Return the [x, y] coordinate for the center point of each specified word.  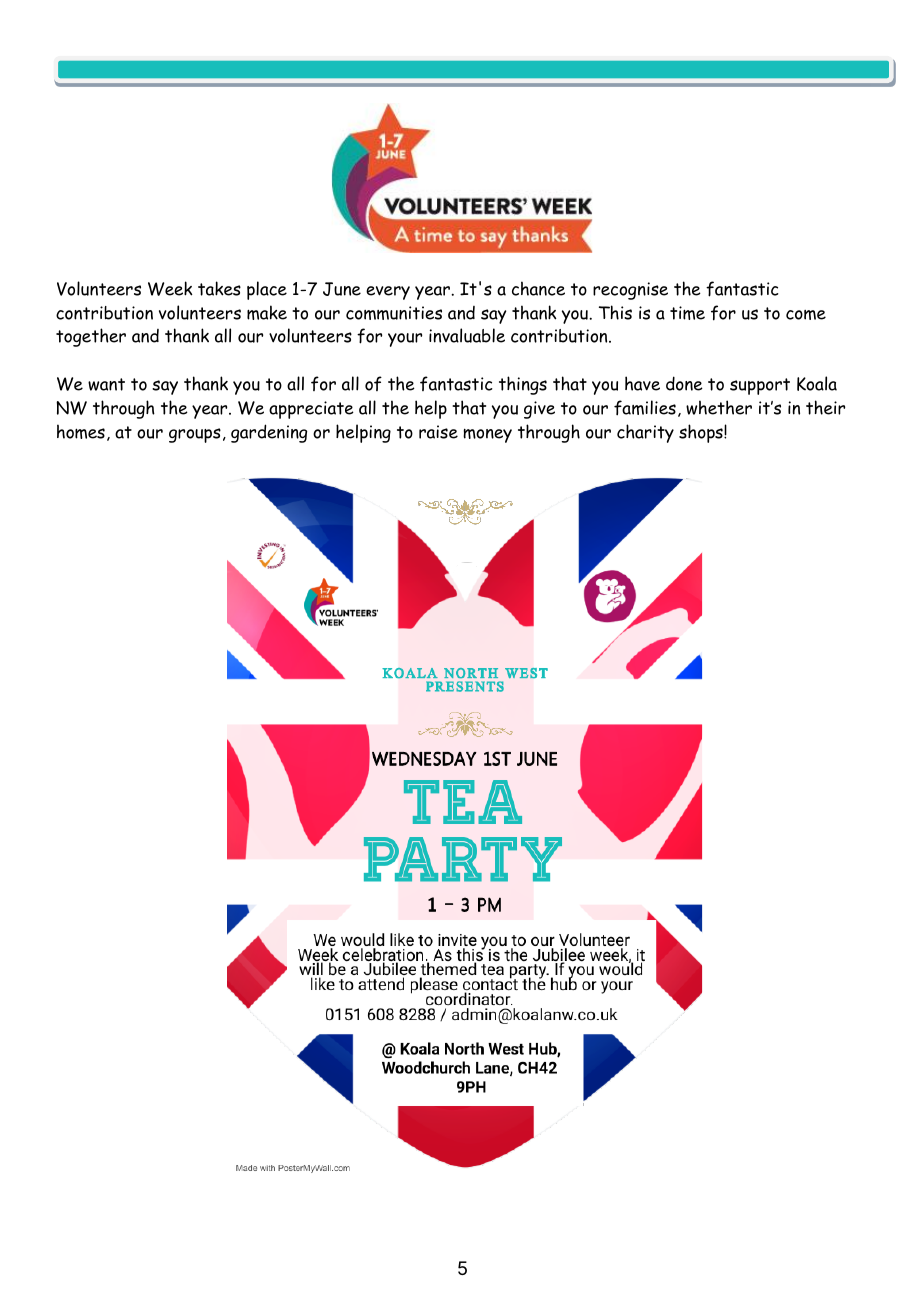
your [405, 340]
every [388, 293]
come [806, 315]
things [523, 385]
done [684, 383]
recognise [630, 291]
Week [170, 288]
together [91, 337]
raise [438, 432]
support [760, 386]
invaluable [467, 335]
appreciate [311, 410]
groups [195, 435]
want [106, 384]
